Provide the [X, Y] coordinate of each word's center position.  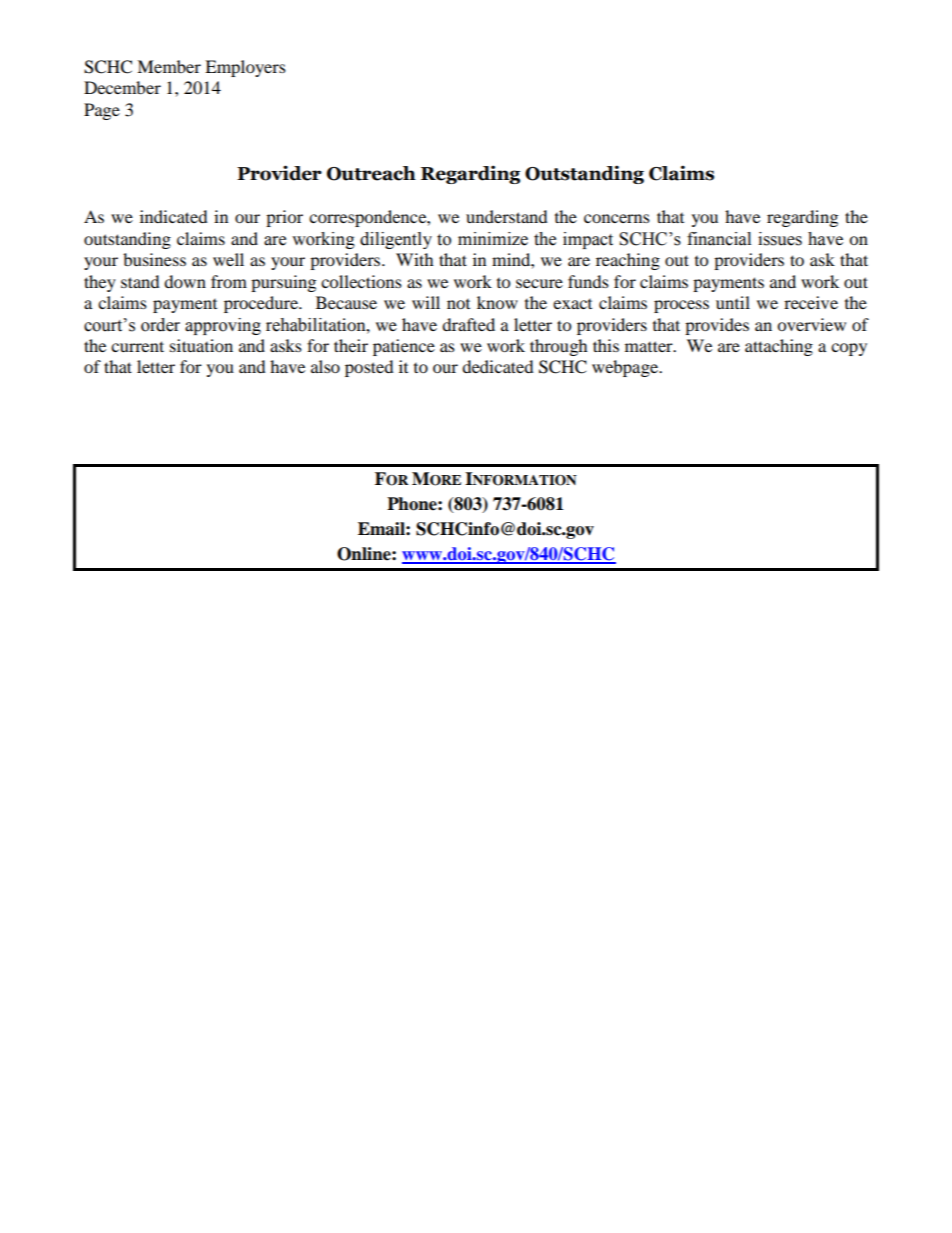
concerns [617, 218]
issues [780, 239]
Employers [245, 68]
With [415, 259]
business [154, 259]
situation [201, 345]
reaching [628, 261]
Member [169, 66]
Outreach [371, 173]
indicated [174, 216]
